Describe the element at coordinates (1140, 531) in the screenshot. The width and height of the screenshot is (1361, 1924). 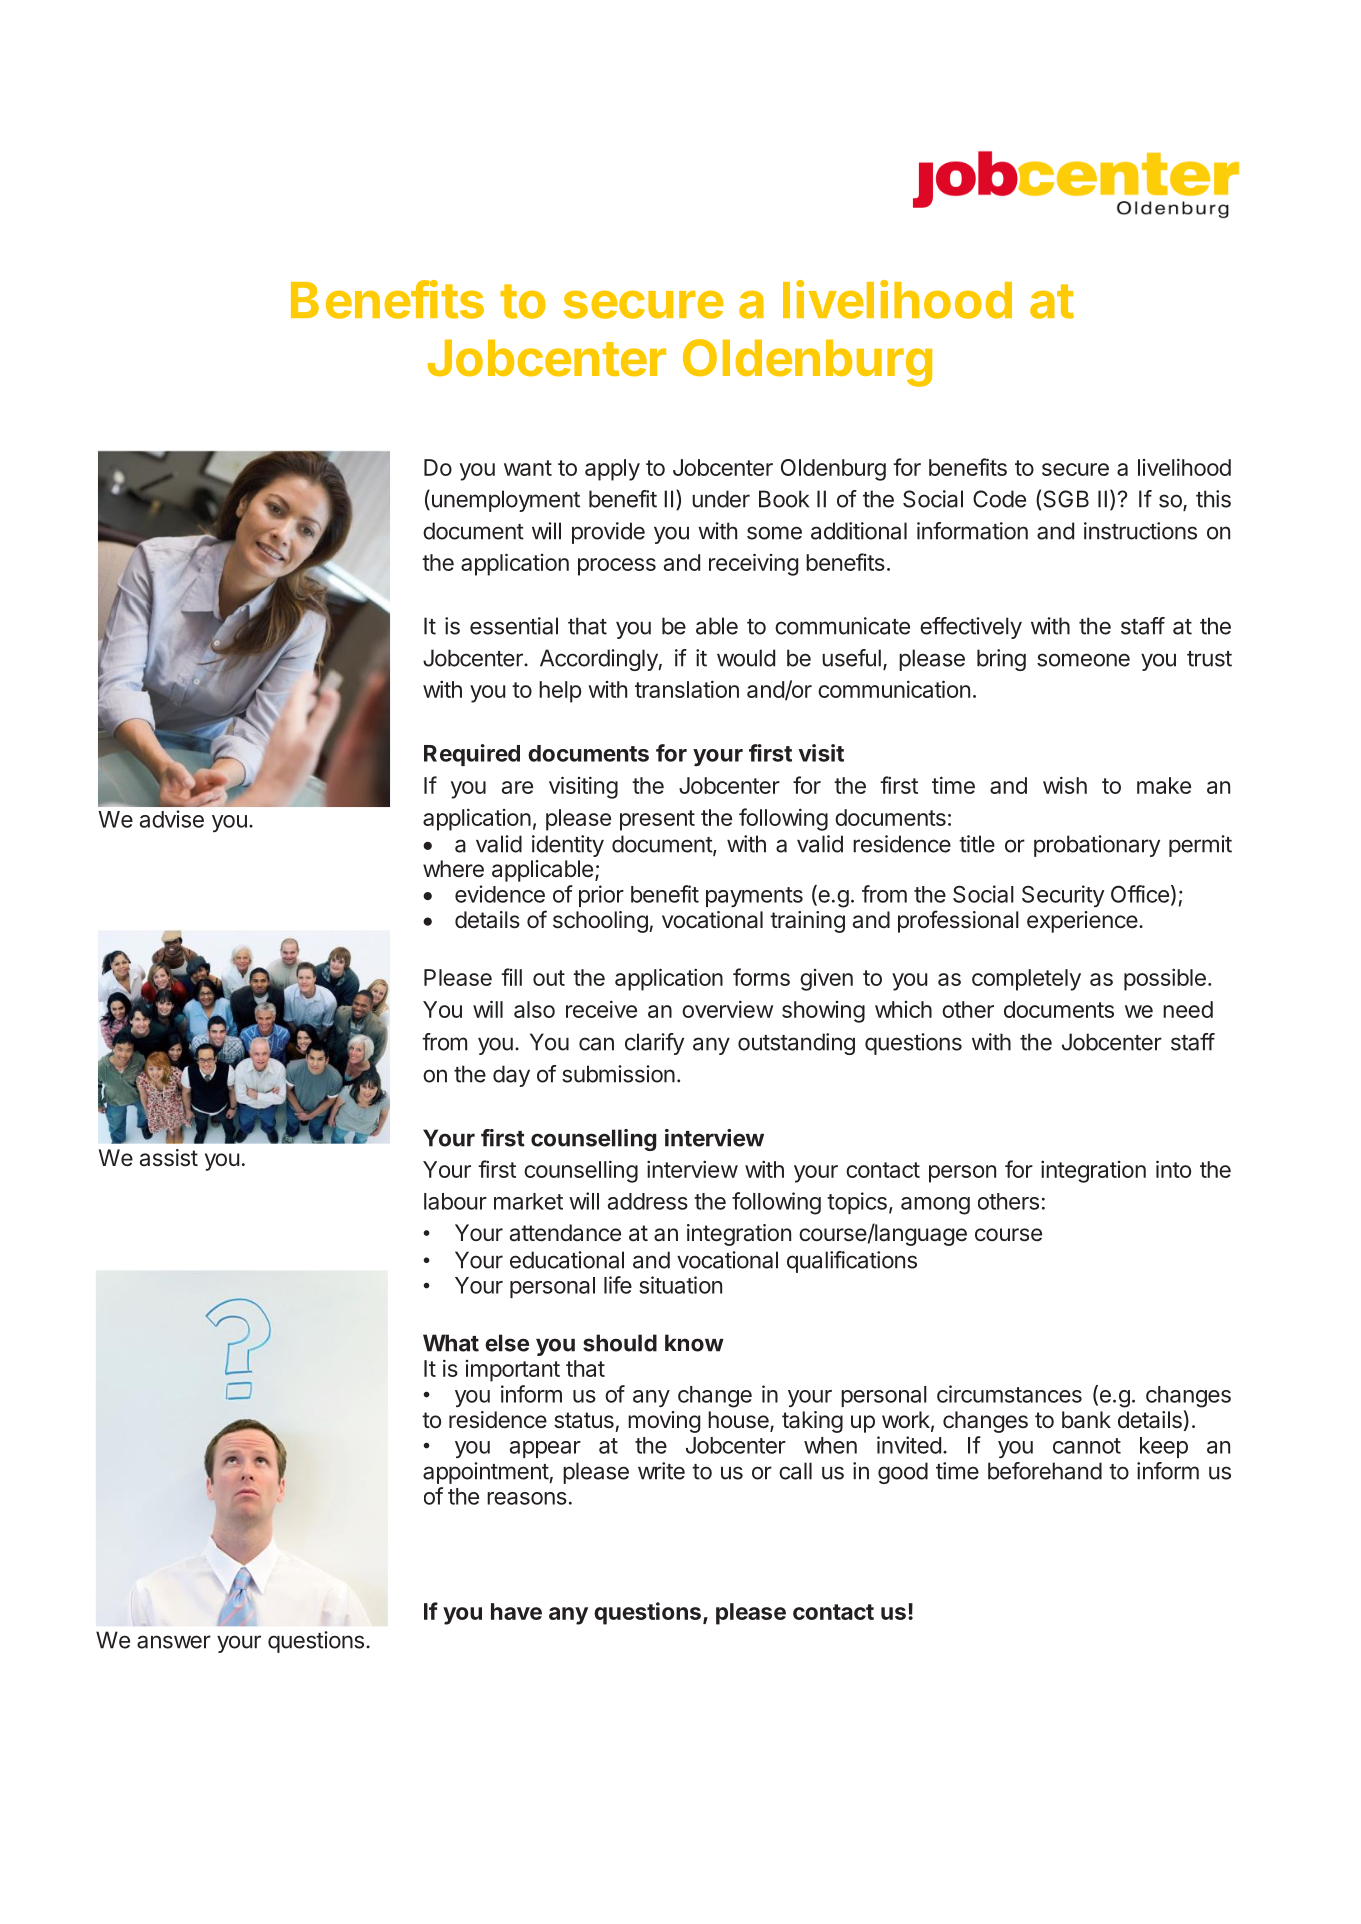
I see `instructions` at that location.
